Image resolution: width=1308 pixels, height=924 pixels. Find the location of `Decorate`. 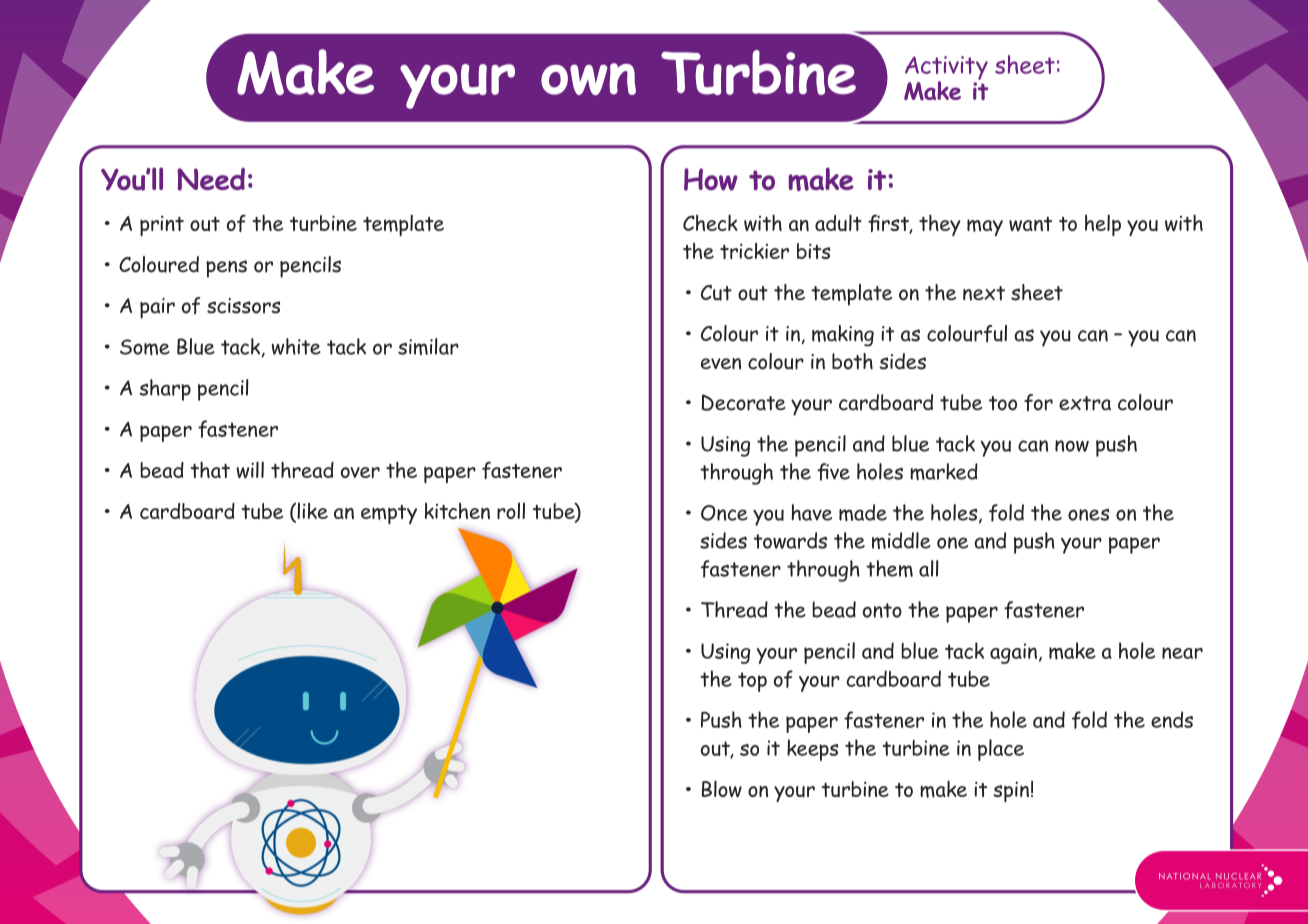

Decorate is located at coordinates (744, 402).
